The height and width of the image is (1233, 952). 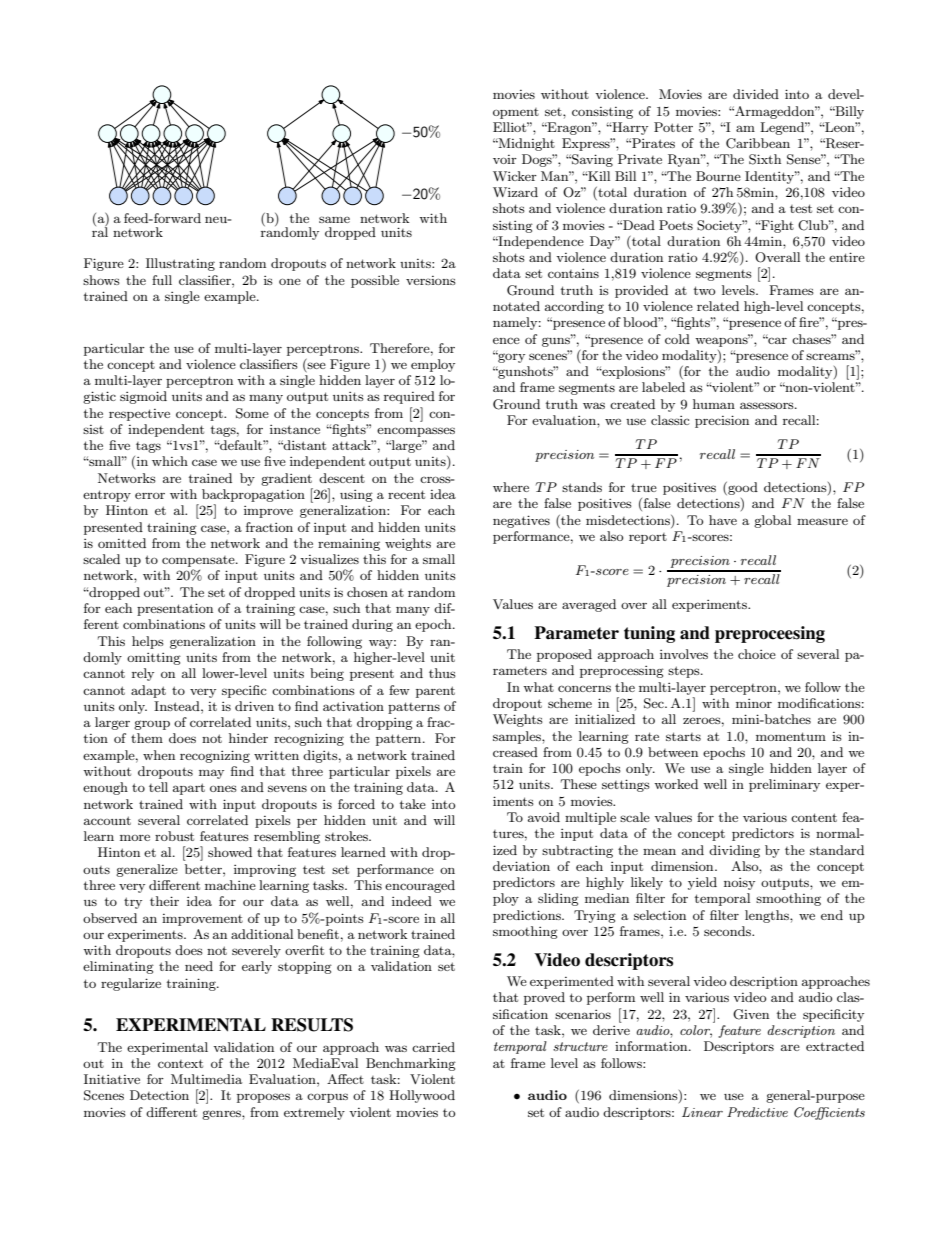 I want to click on choice, so click(x=757, y=654).
